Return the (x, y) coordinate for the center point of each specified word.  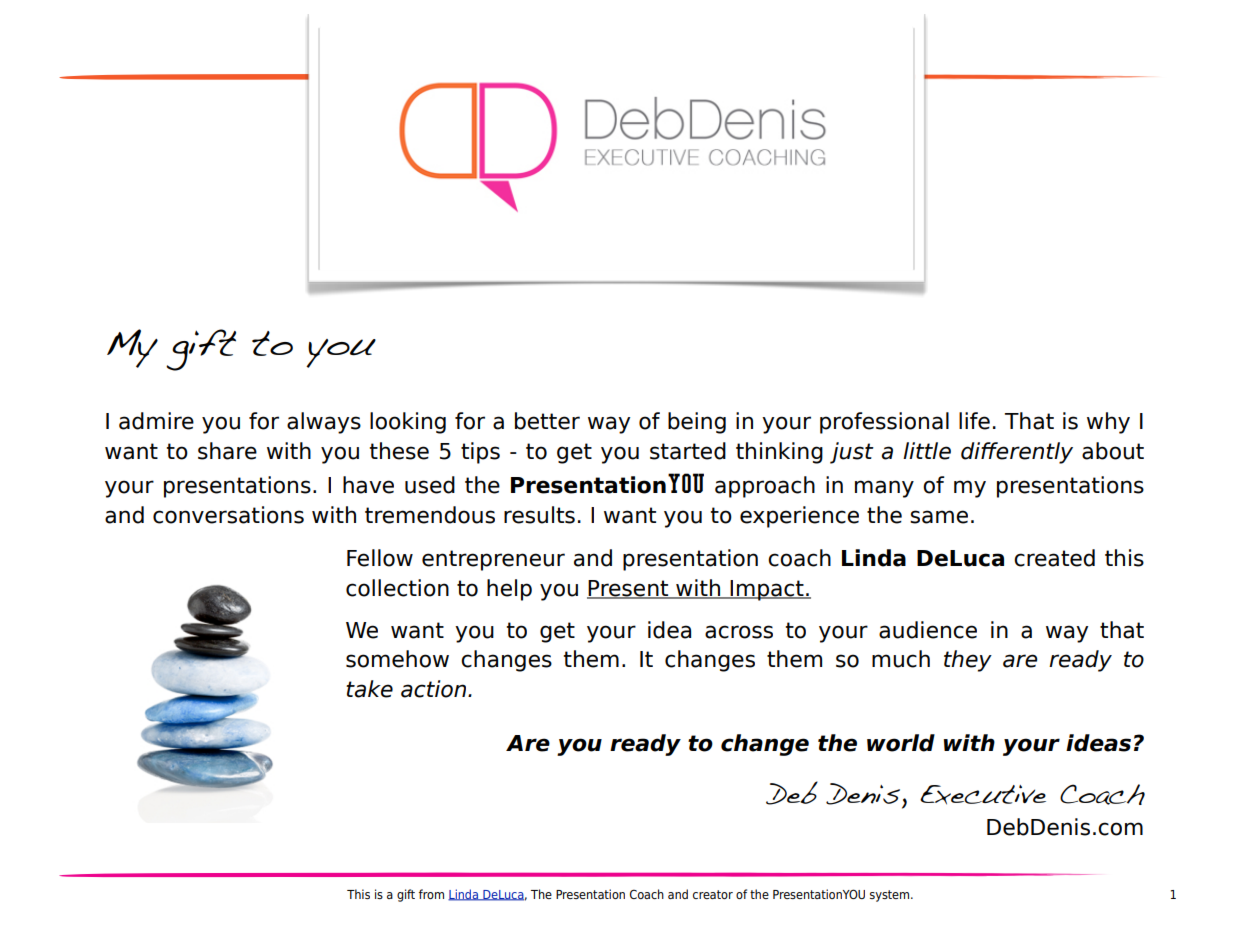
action (435, 689)
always (324, 423)
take (369, 689)
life (974, 421)
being (697, 423)
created (1054, 558)
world (901, 743)
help (509, 590)
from (431, 894)
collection (397, 588)
